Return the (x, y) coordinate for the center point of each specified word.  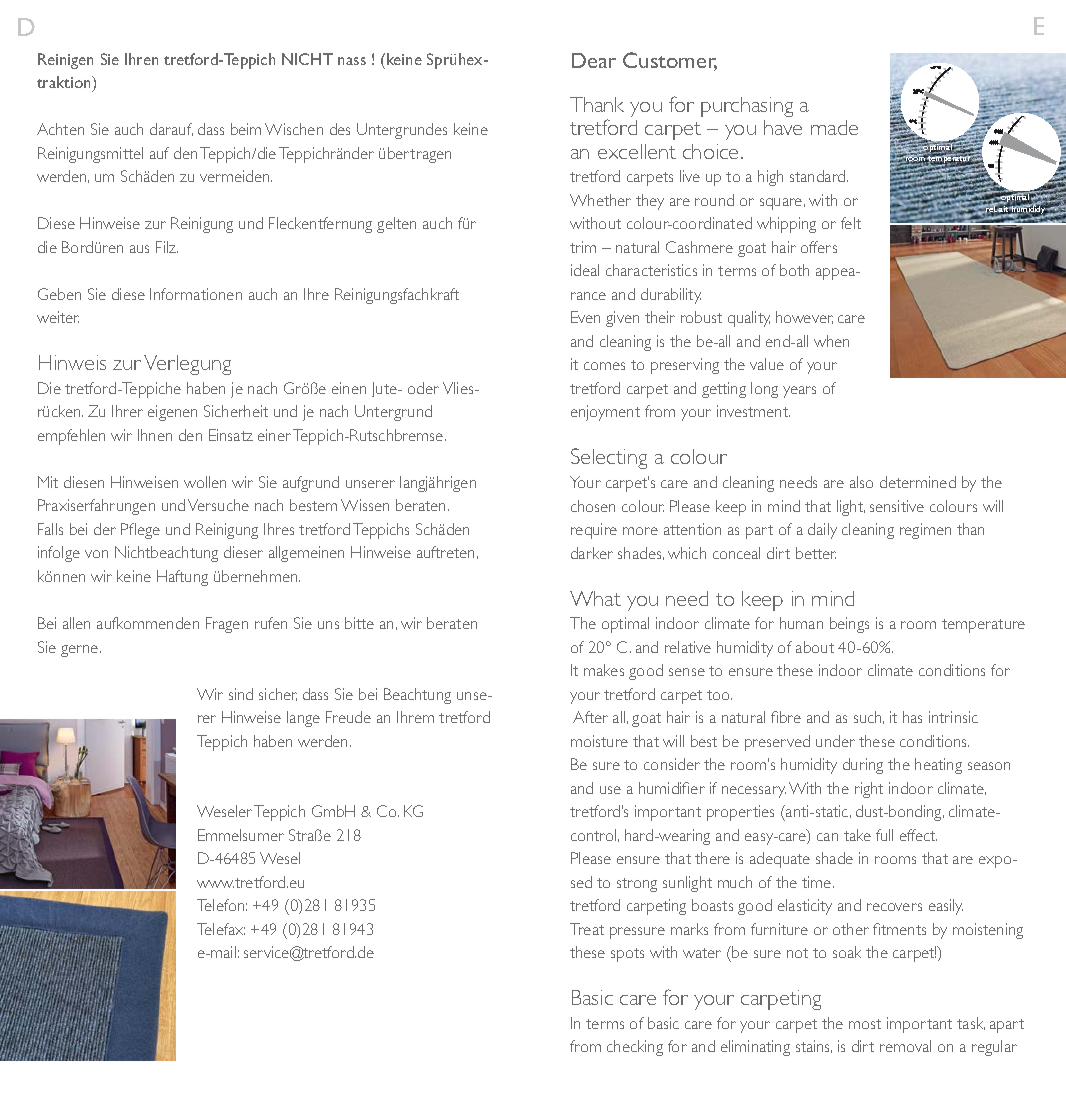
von (96, 554)
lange (303, 719)
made (834, 127)
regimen (925, 531)
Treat (587, 929)
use (610, 790)
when (831, 341)
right (869, 790)
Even (585, 317)
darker (592, 553)
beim (246, 129)
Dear (594, 60)
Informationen (196, 294)
